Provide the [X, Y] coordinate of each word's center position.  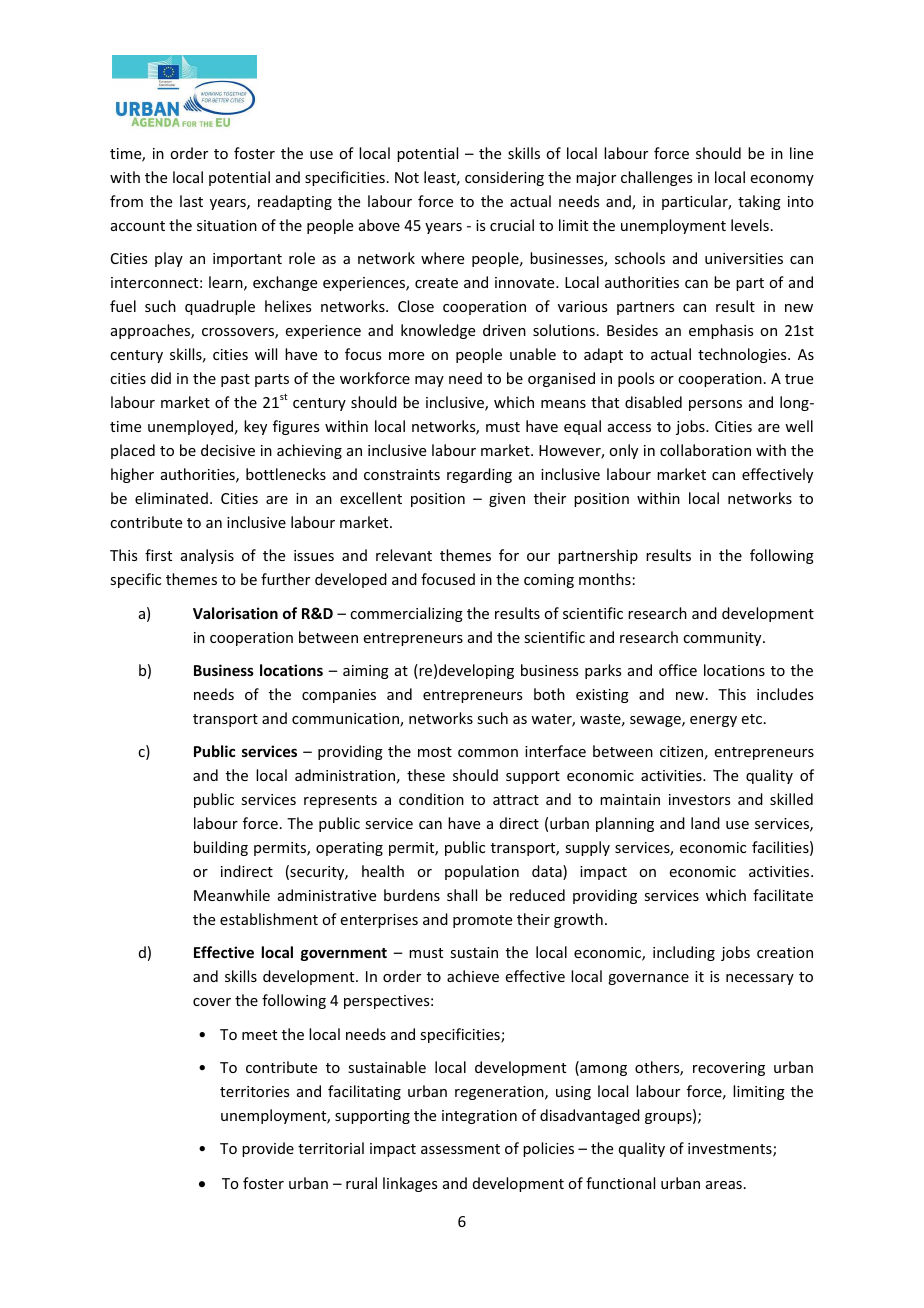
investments [731, 1150]
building [221, 848]
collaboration [705, 450]
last [191, 201]
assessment [460, 1149]
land [705, 823]
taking [759, 202]
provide [268, 1149]
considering [504, 178]
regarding [479, 475]
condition [431, 799]
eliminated [171, 498]
